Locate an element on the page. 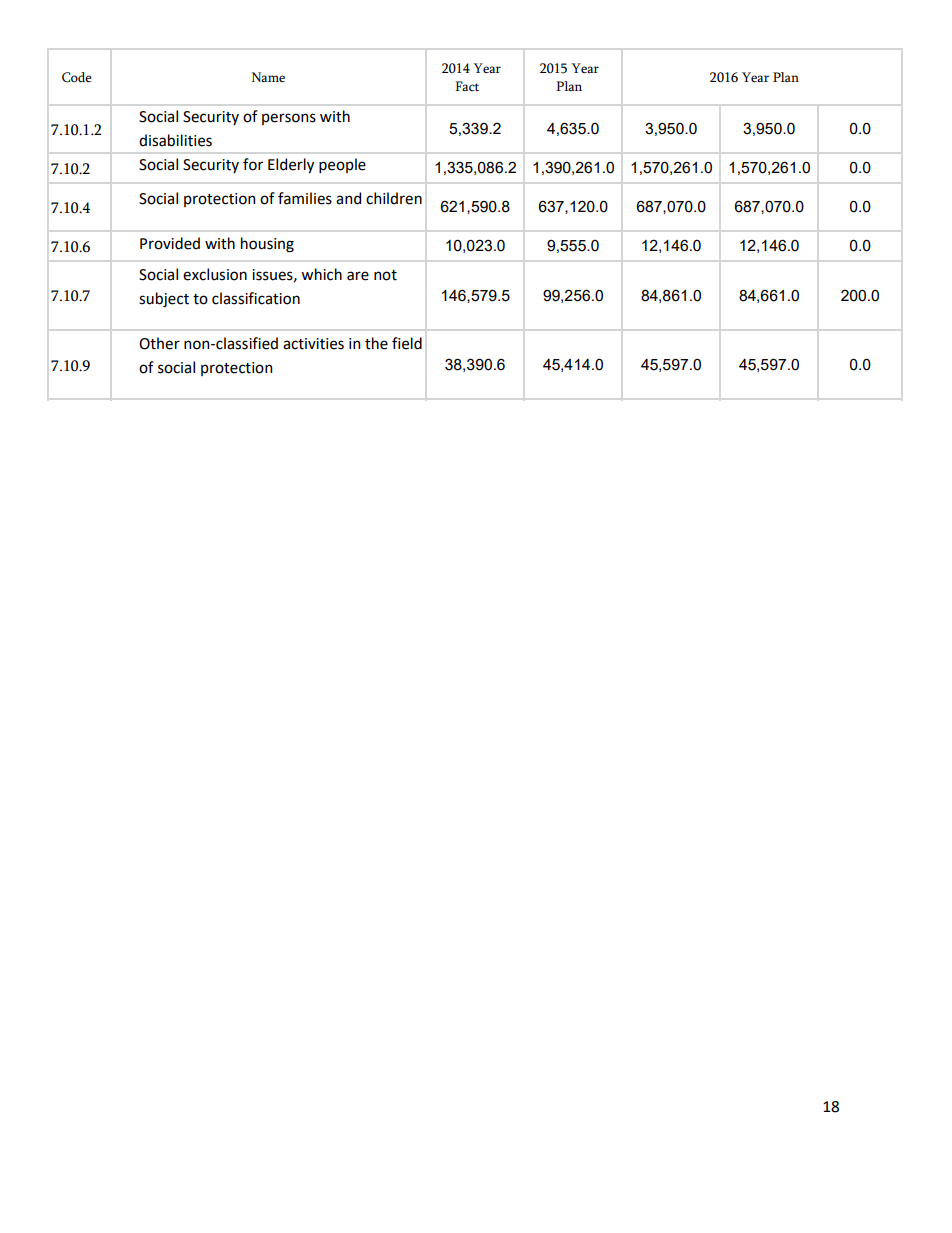 Image resolution: width=952 pixels, height=1233 pixels. Name is located at coordinates (268, 77).
